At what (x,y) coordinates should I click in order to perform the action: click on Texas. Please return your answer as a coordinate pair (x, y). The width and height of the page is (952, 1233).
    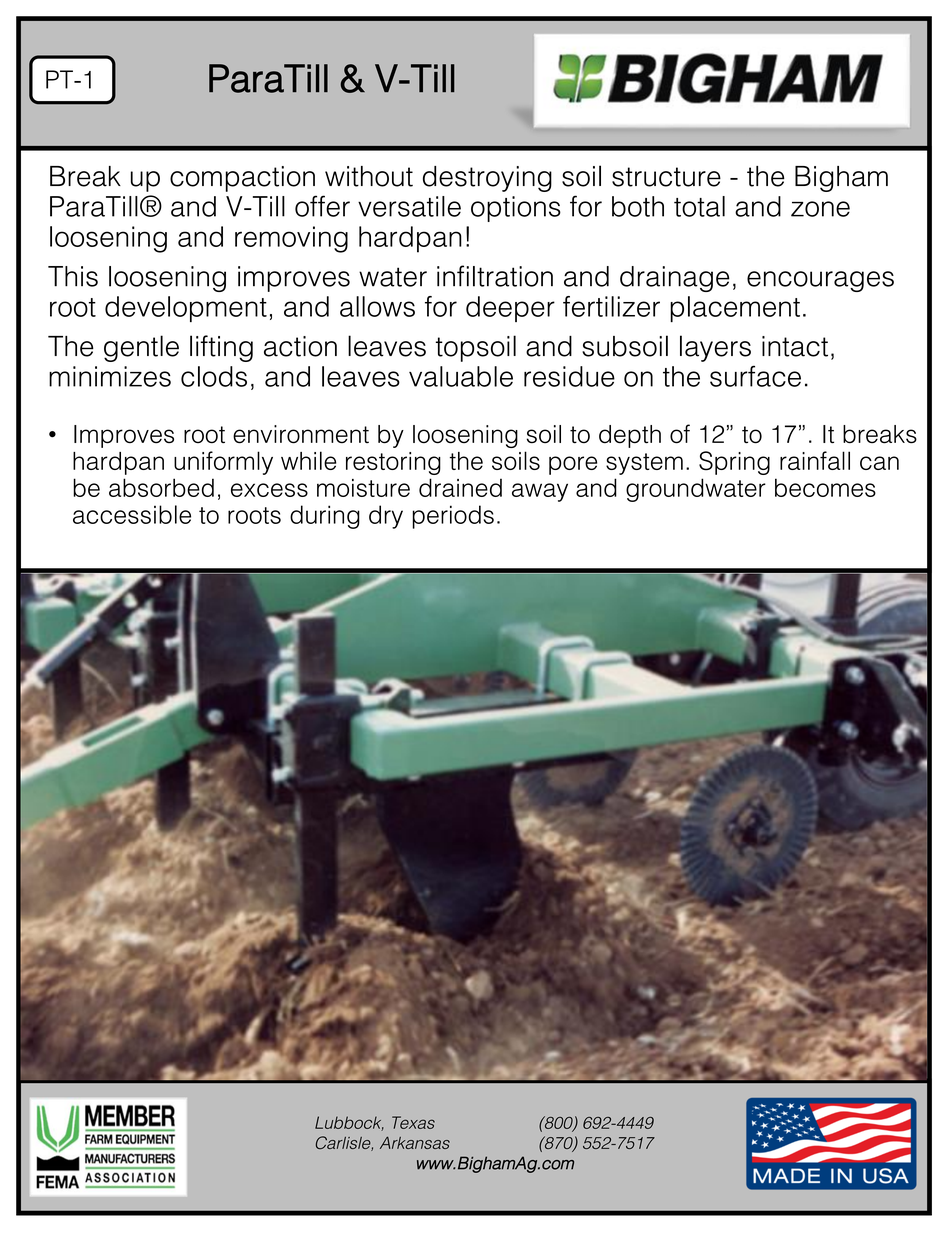
    Looking at the image, I should click on (413, 1122).
